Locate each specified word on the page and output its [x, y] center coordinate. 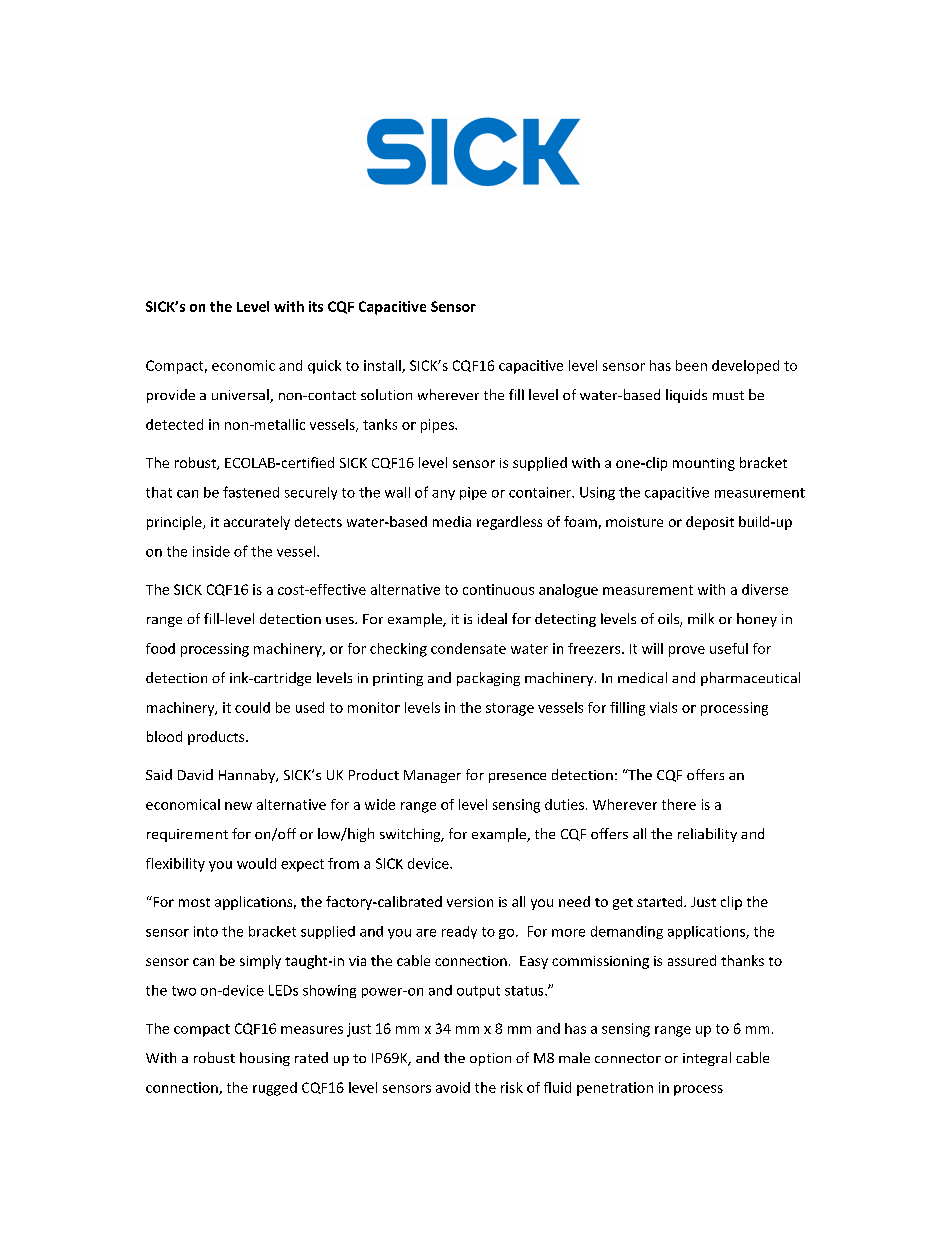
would [256, 863]
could [252, 707]
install [383, 366]
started [661, 901]
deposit [710, 523]
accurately [257, 523]
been [691, 365]
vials [663, 707]
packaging [488, 679]
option [490, 1059]
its [316, 306]
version [470, 902]
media [452, 521]
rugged [275, 1089]
